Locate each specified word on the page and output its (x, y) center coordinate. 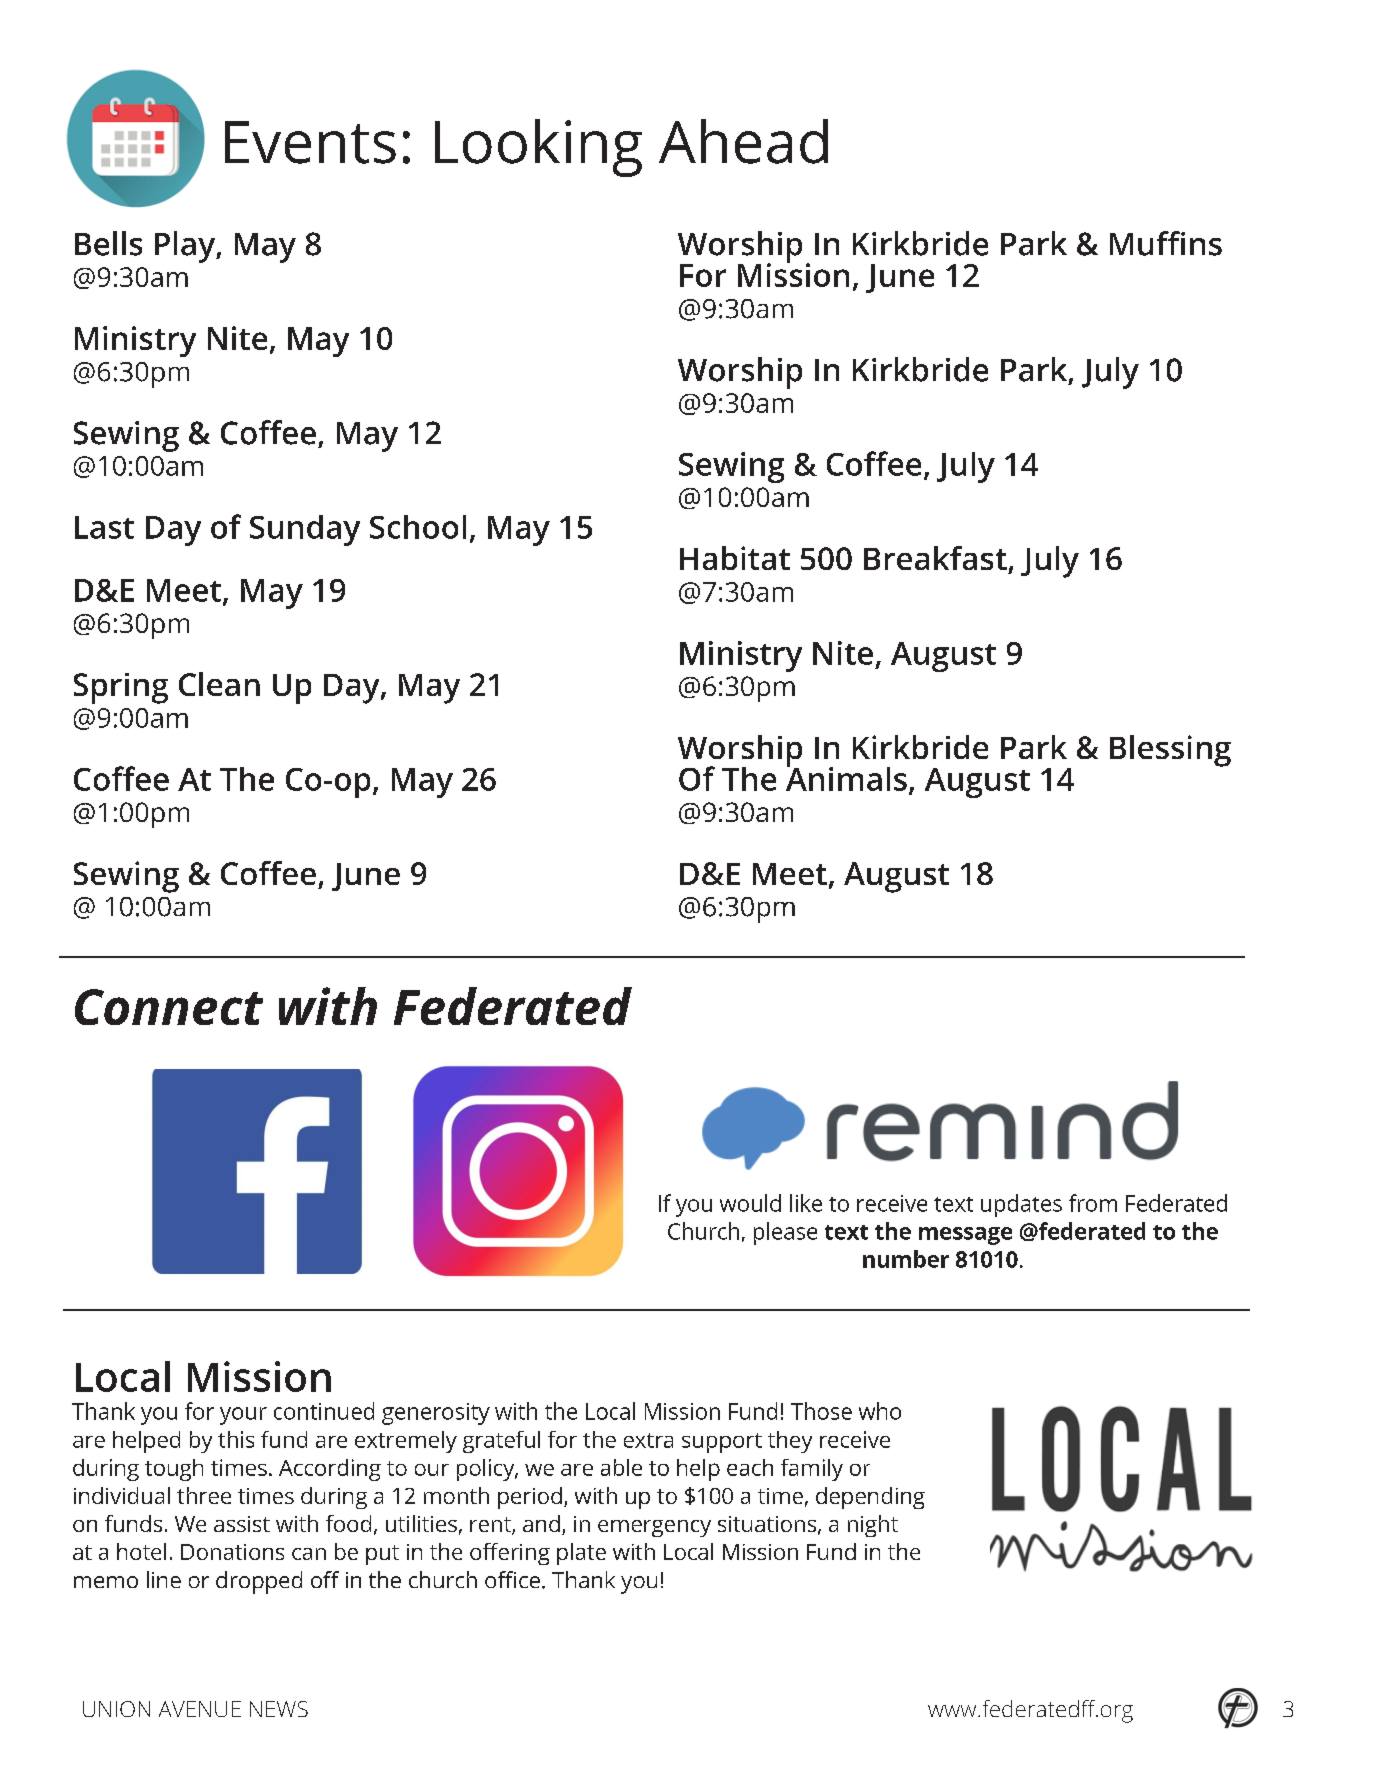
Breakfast (935, 558)
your (243, 1416)
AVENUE (200, 1709)
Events (310, 142)
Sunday (305, 530)
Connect (169, 1007)
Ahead (743, 141)
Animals (846, 777)
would (750, 1203)
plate (581, 1554)
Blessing (1170, 751)
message (965, 1236)
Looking (538, 148)
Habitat (735, 558)
